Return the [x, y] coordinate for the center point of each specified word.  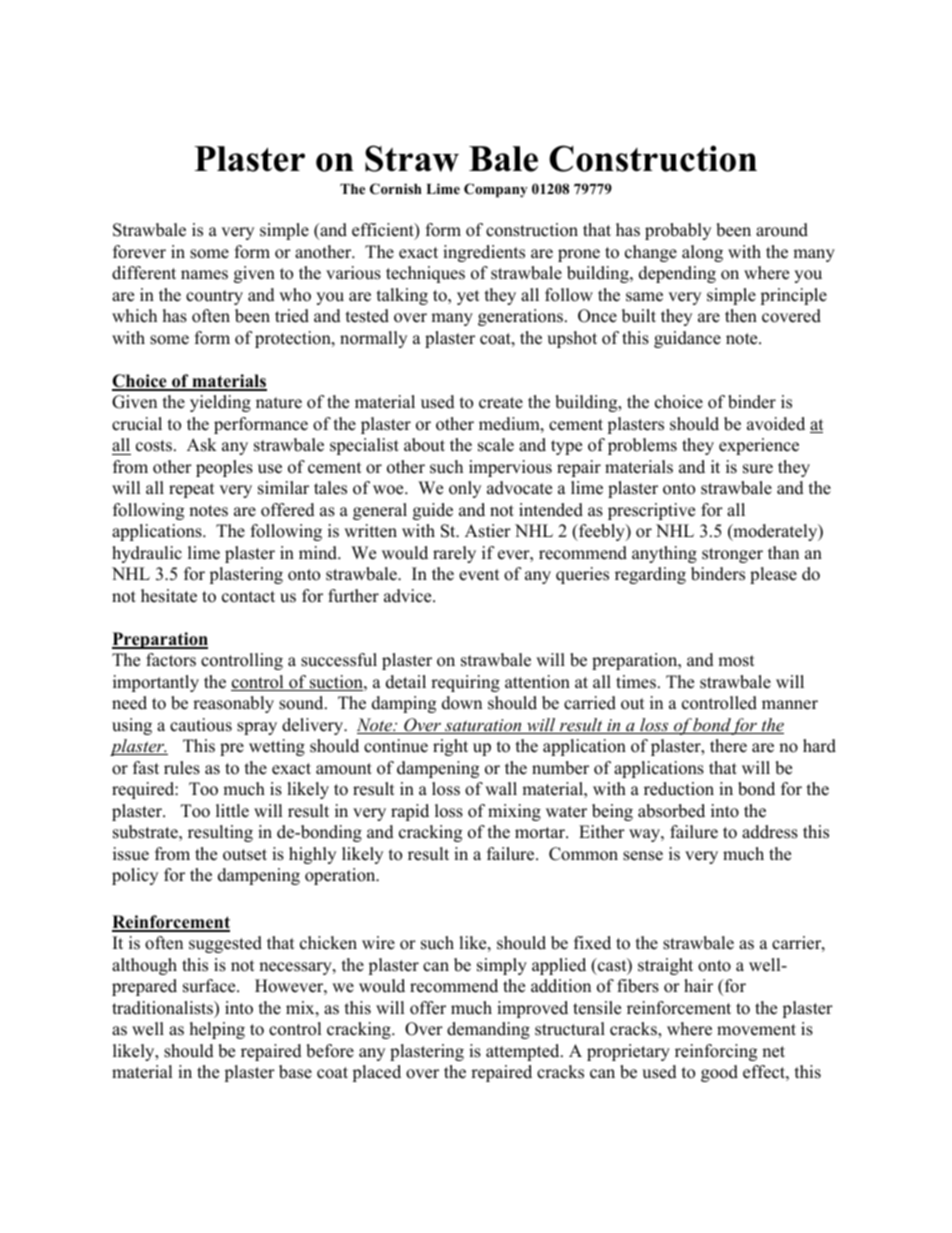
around [782, 230]
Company [496, 190]
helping [217, 1030]
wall [501, 788]
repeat [192, 490]
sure [758, 469]
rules [182, 768]
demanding [488, 1030]
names [204, 275]
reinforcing [716, 1052]
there [728, 746]
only [465, 489]
